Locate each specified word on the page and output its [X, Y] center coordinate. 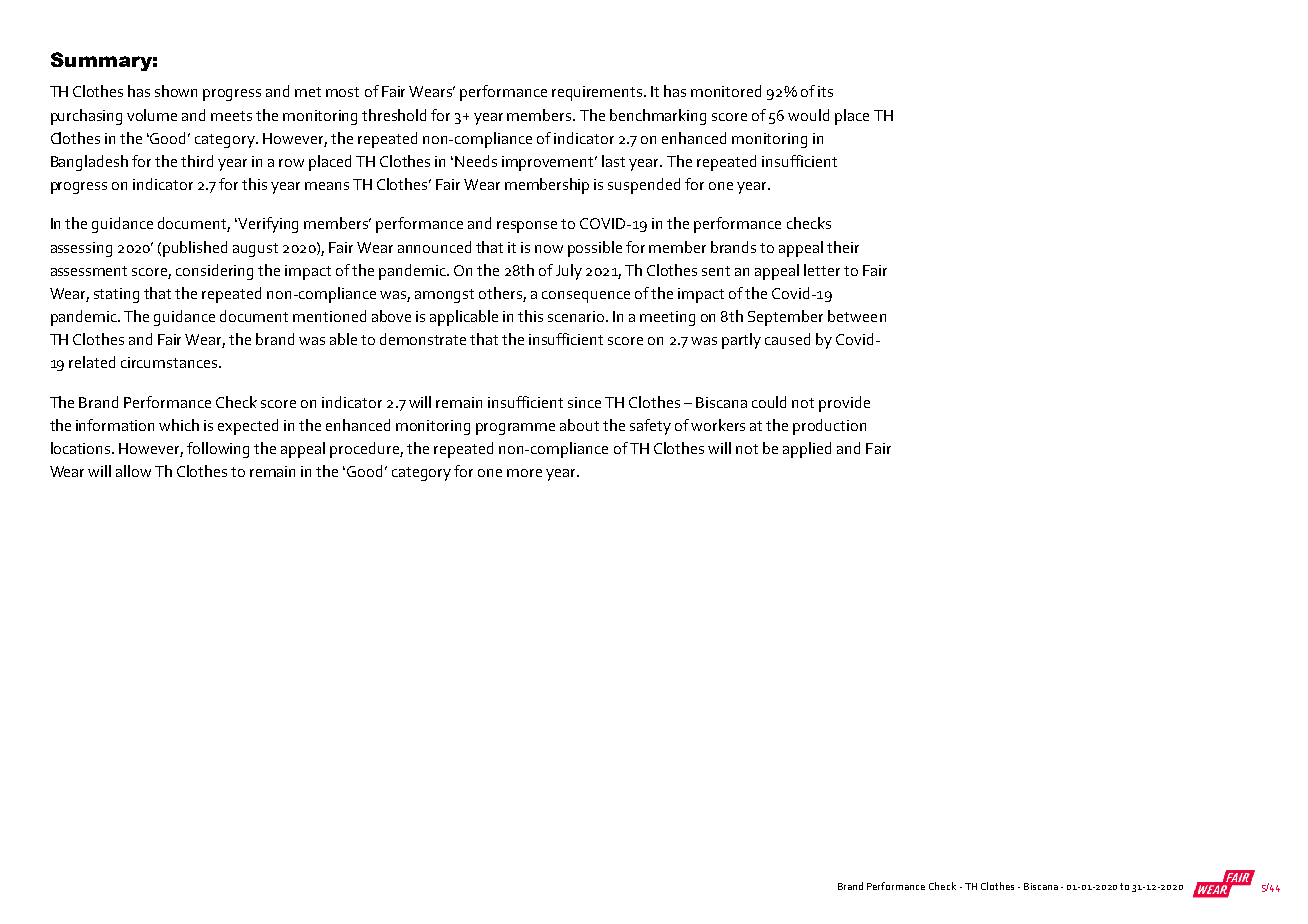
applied [807, 450]
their [843, 247]
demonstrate [423, 339]
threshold [394, 115]
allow [133, 471]
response [527, 227]
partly [741, 341]
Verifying [268, 225]
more [524, 473]
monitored [726, 91]
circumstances [170, 362]
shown [176, 91]
